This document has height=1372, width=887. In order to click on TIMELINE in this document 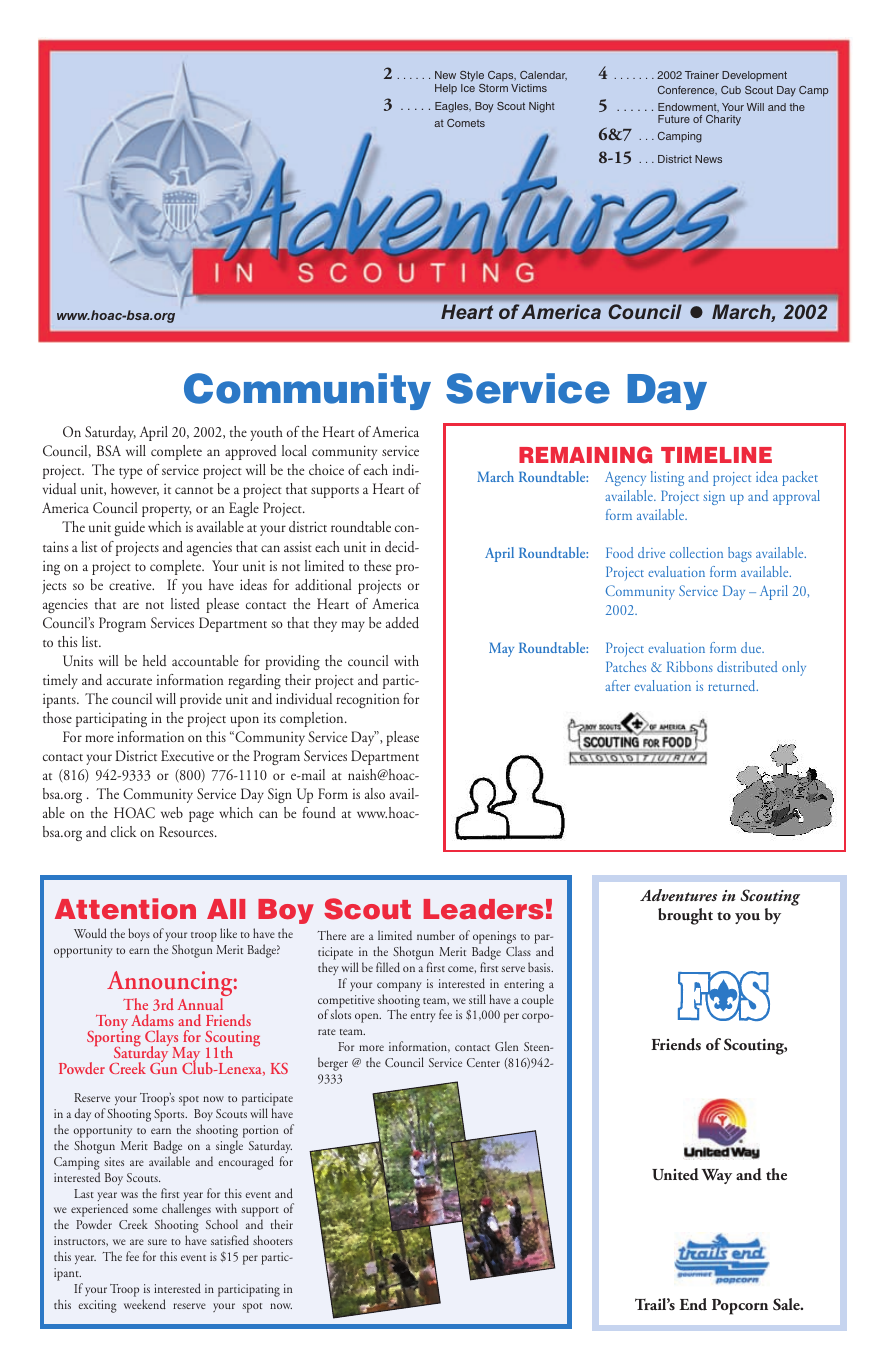, I will do `click(716, 455)`.
